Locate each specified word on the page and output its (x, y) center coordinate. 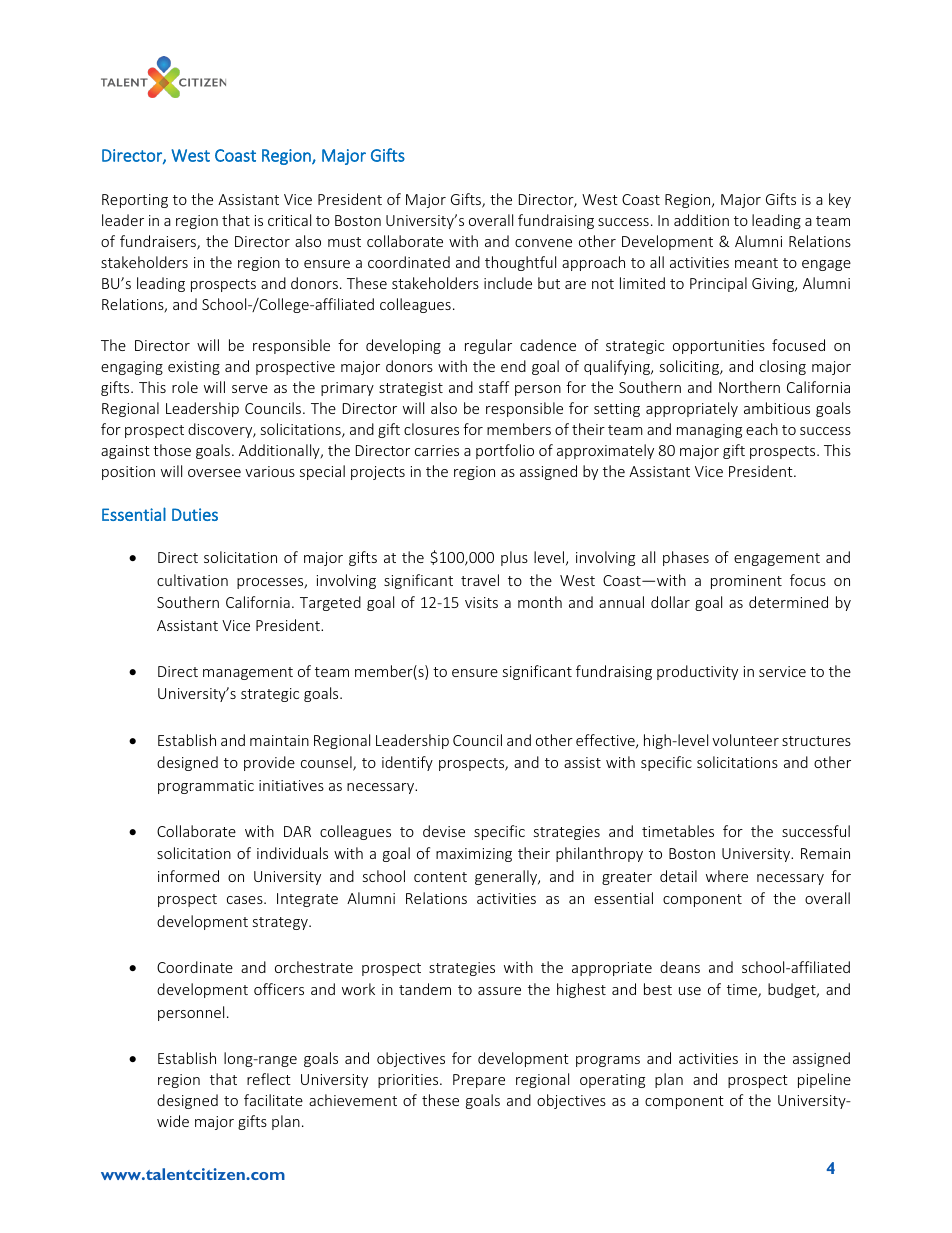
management (248, 673)
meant (756, 263)
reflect (269, 1079)
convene (543, 243)
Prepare (479, 1081)
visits (481, 602)
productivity (697, 672)
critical (289, 220)
